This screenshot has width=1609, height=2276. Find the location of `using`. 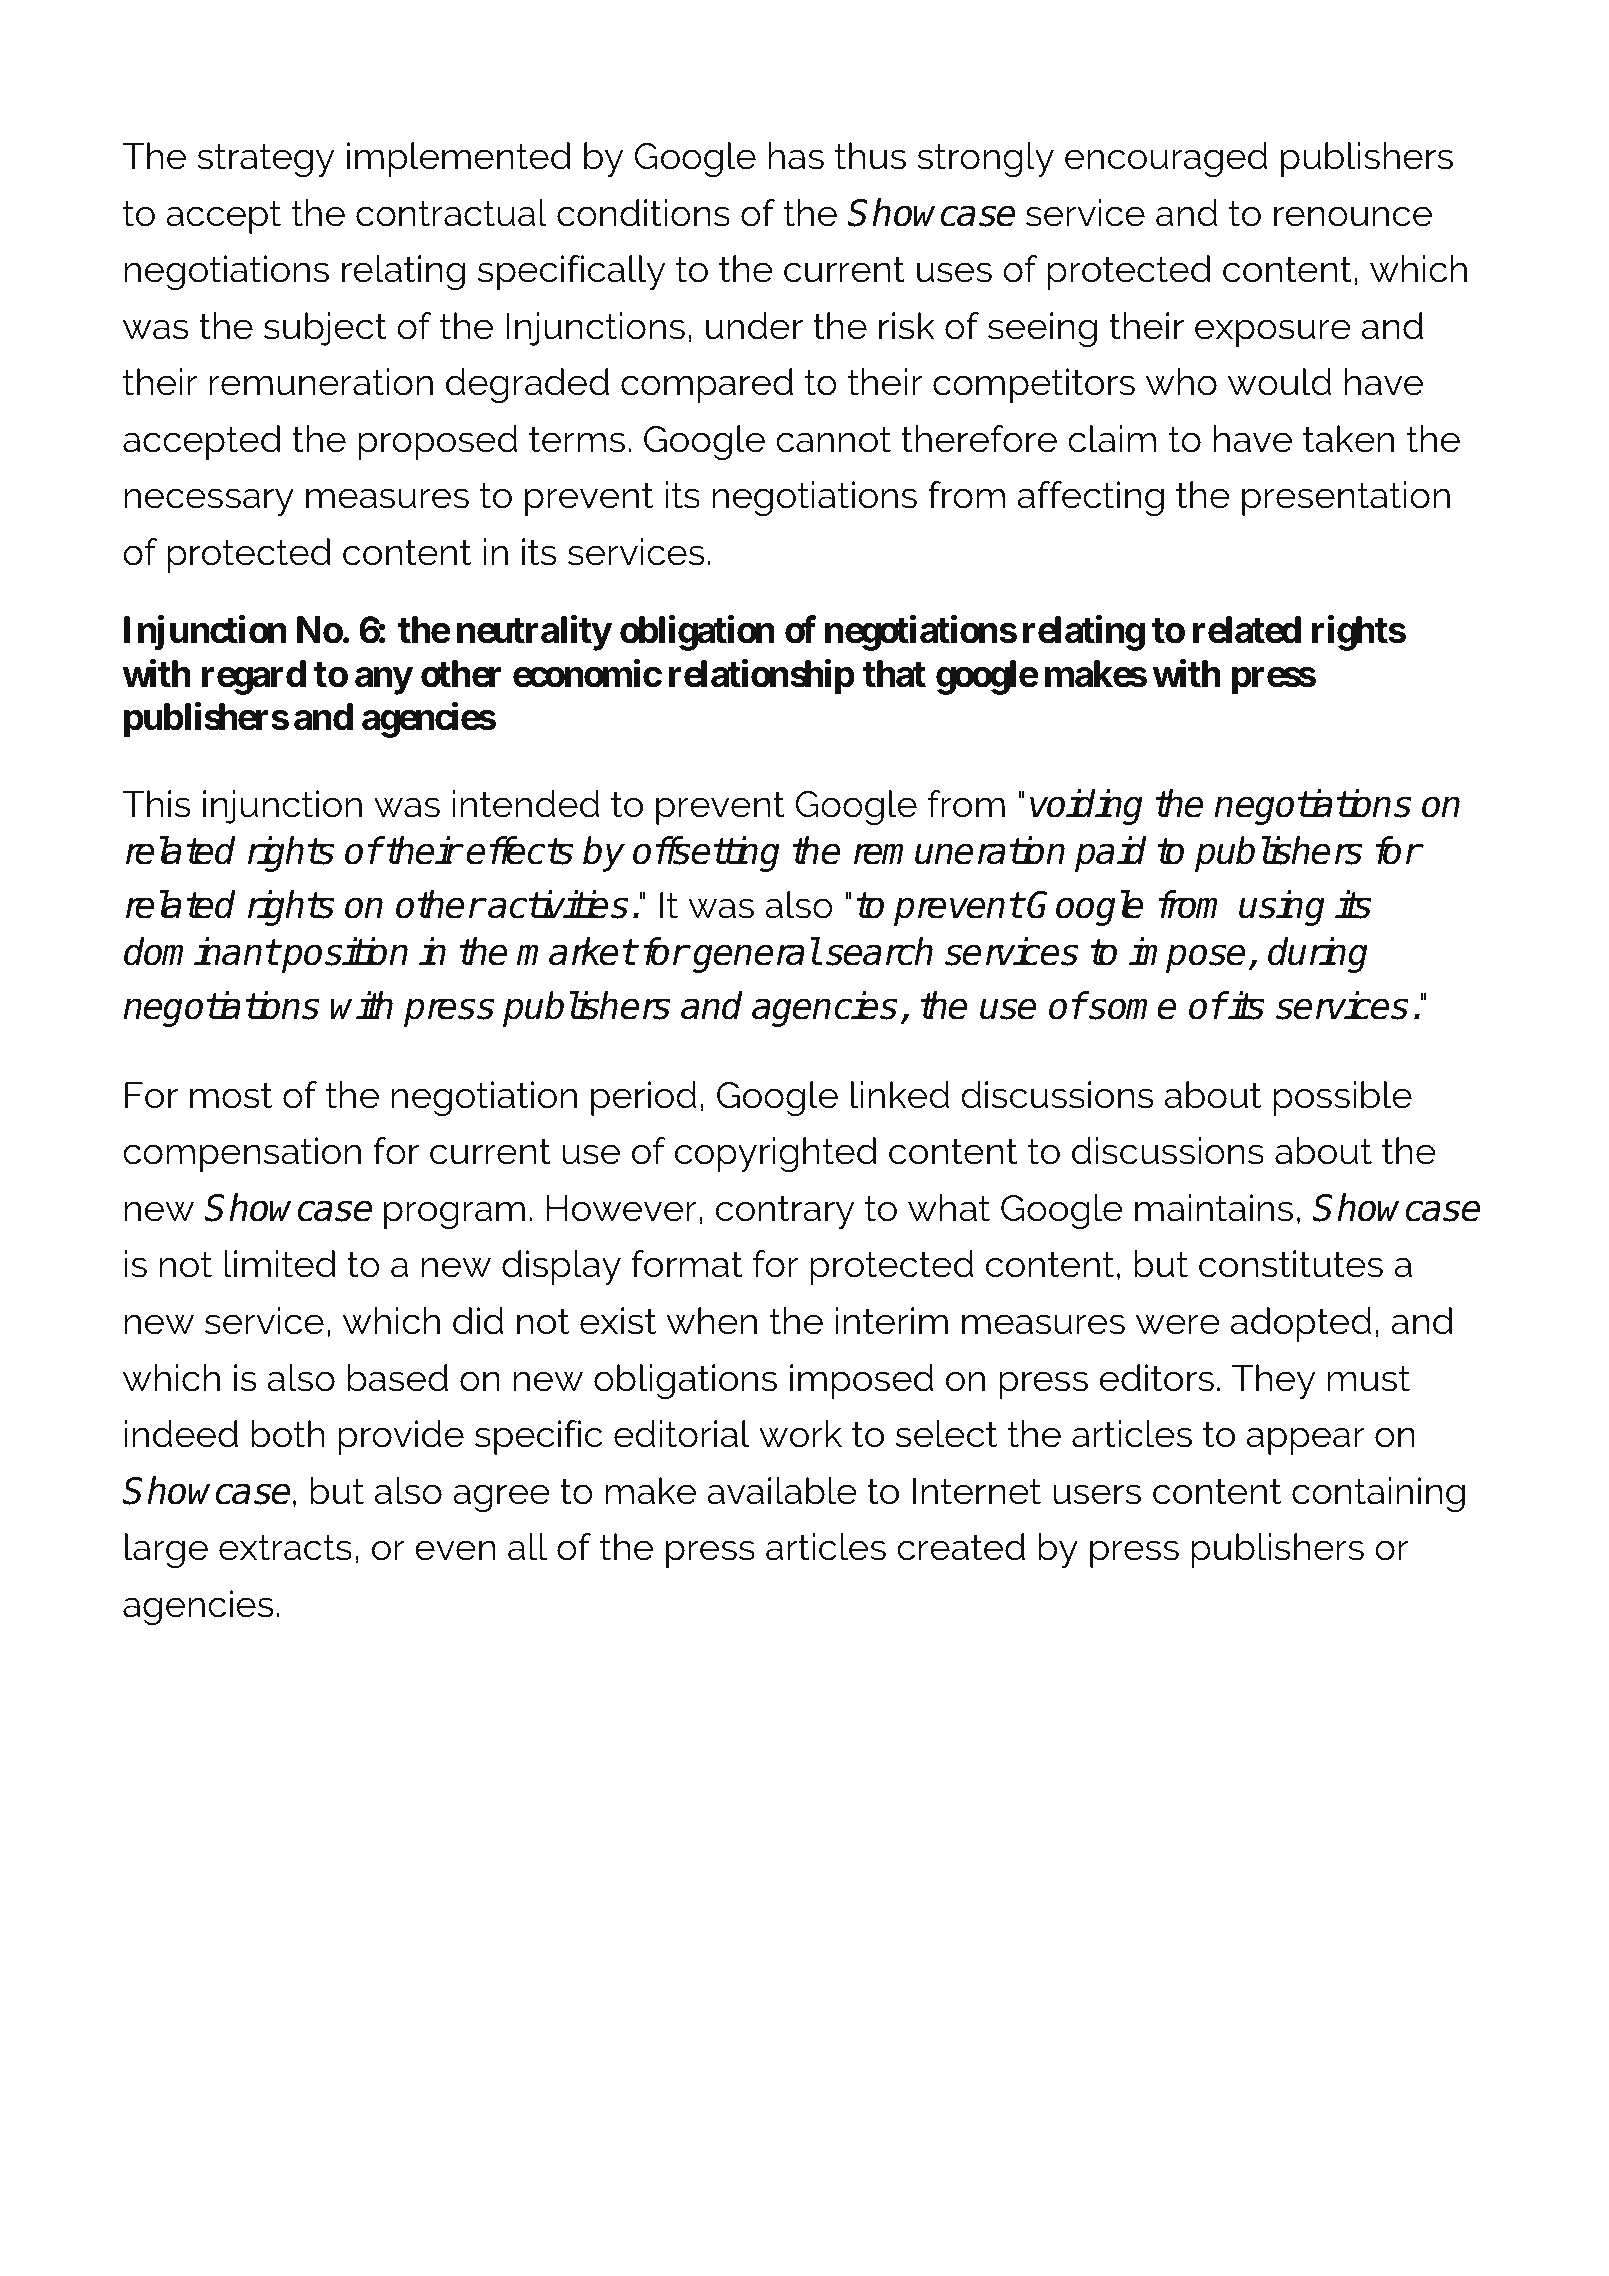

using is located at coordinates (1282, 908).
